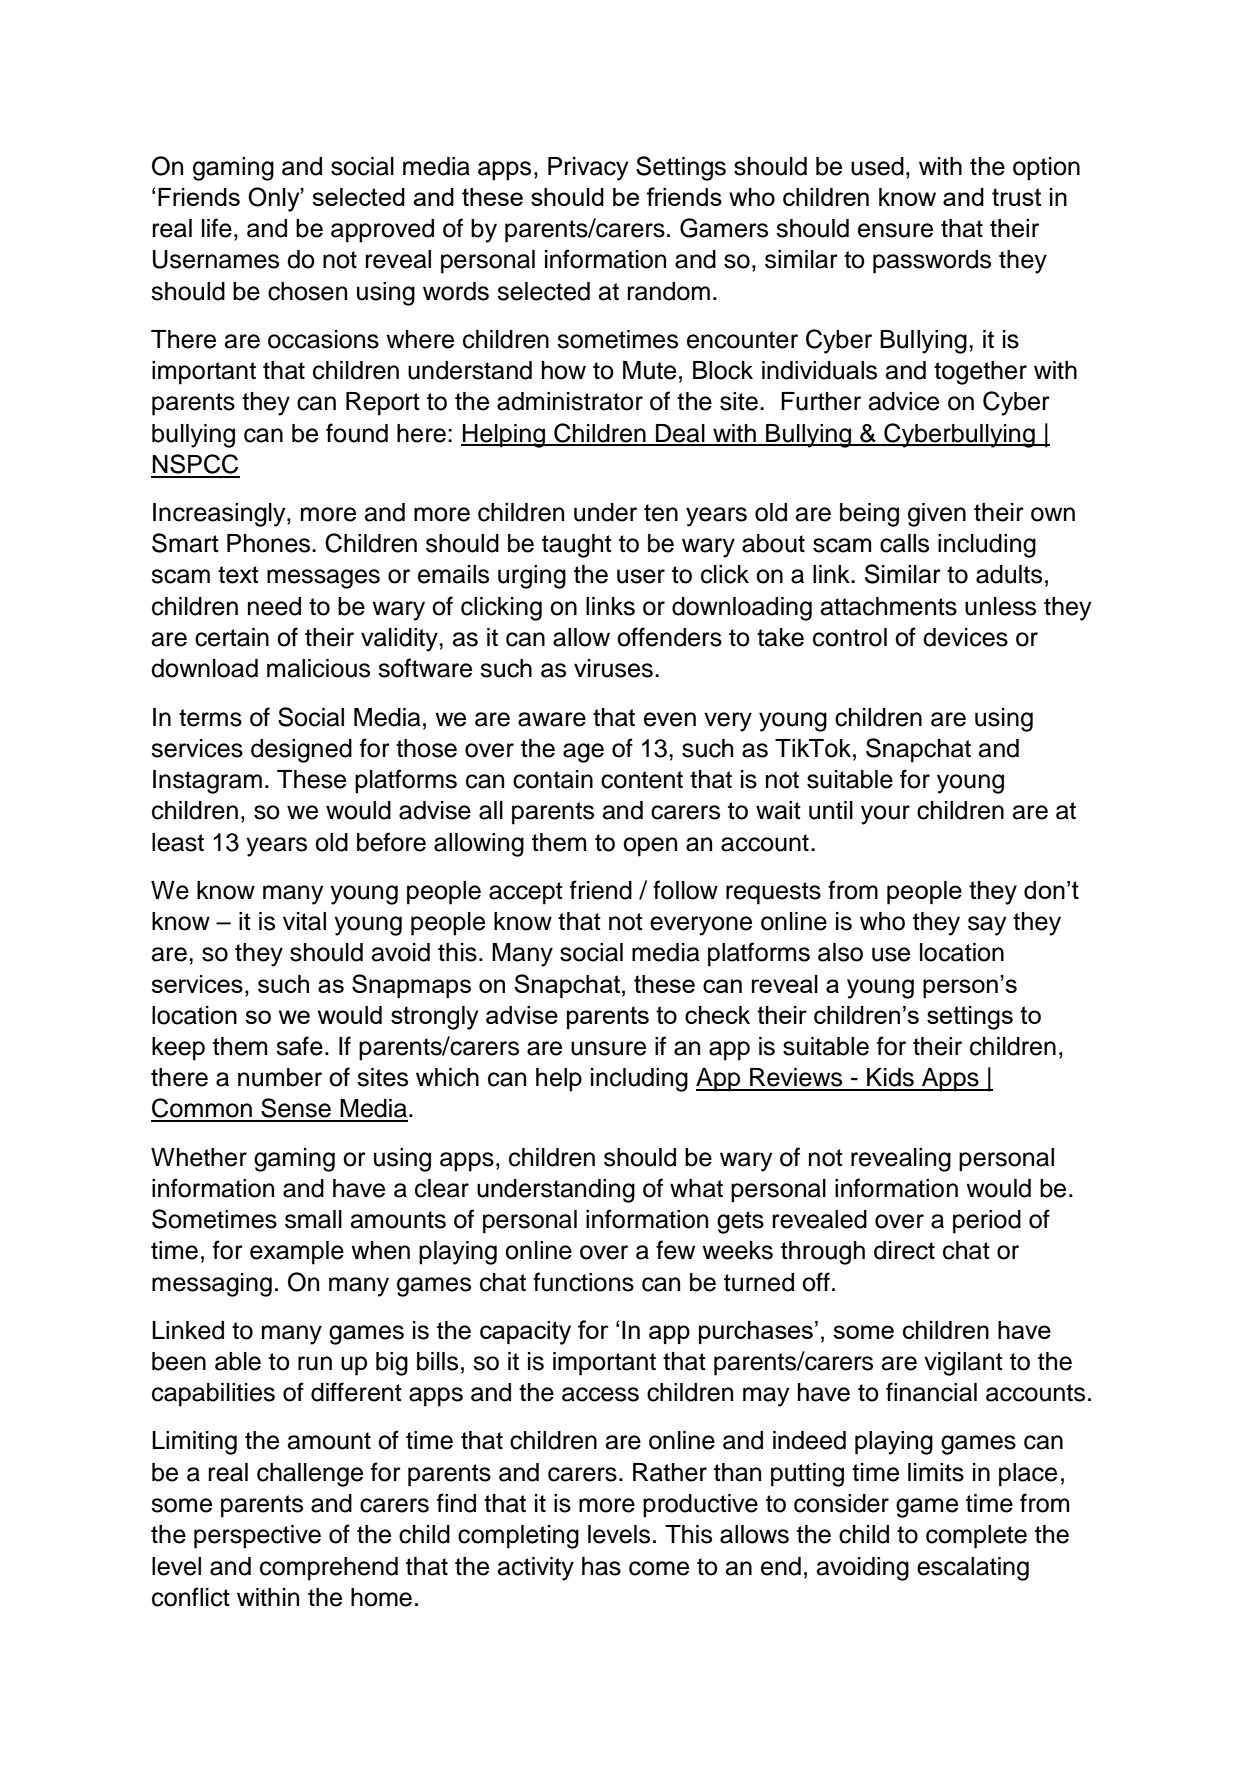 The width and height of the page is (1250, 1768). Describe the element at coordinates (608, 1048) in the page. I see `unsure` at that location.
